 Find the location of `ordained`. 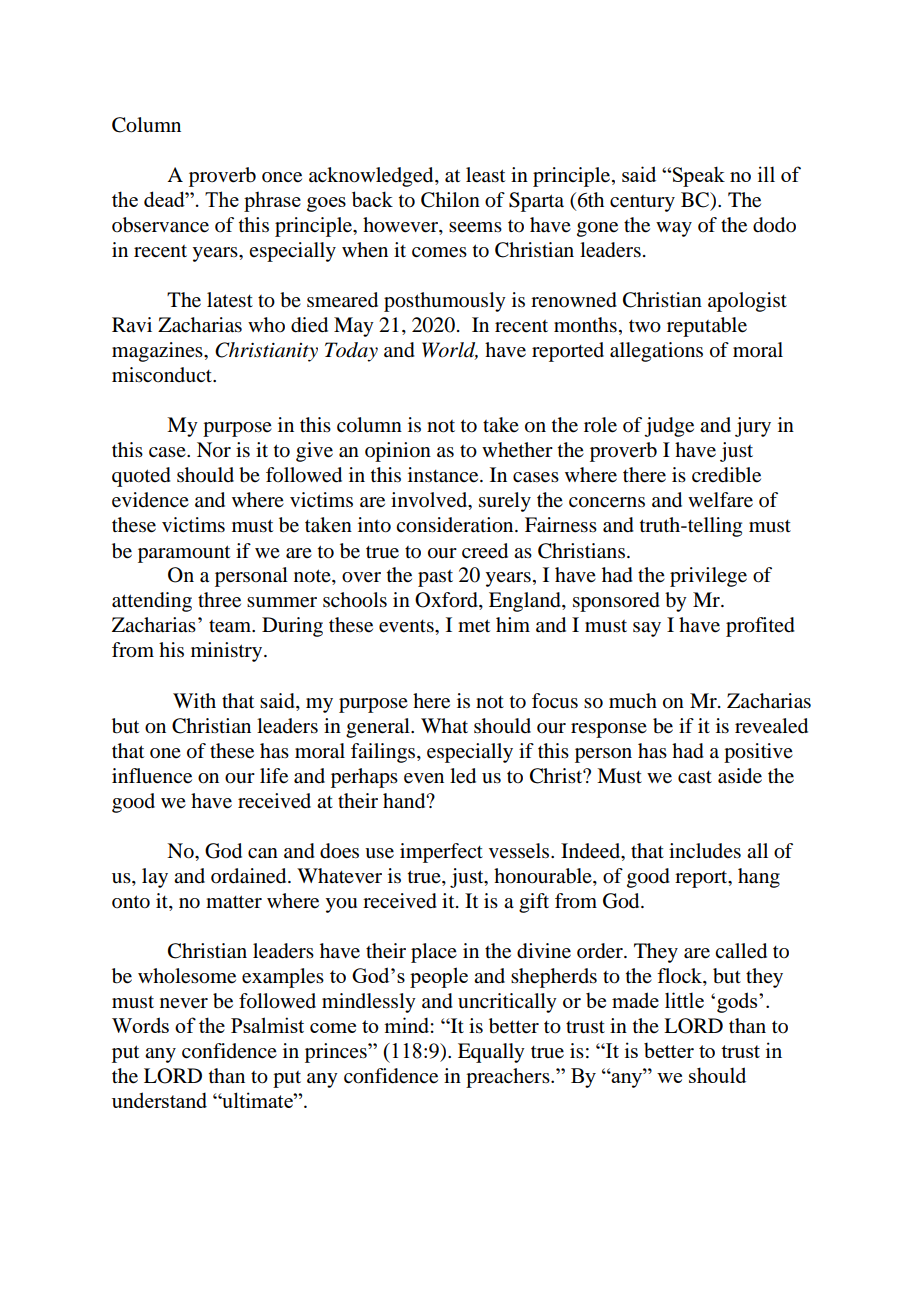

ordained is located at coordinates (250, 876).
